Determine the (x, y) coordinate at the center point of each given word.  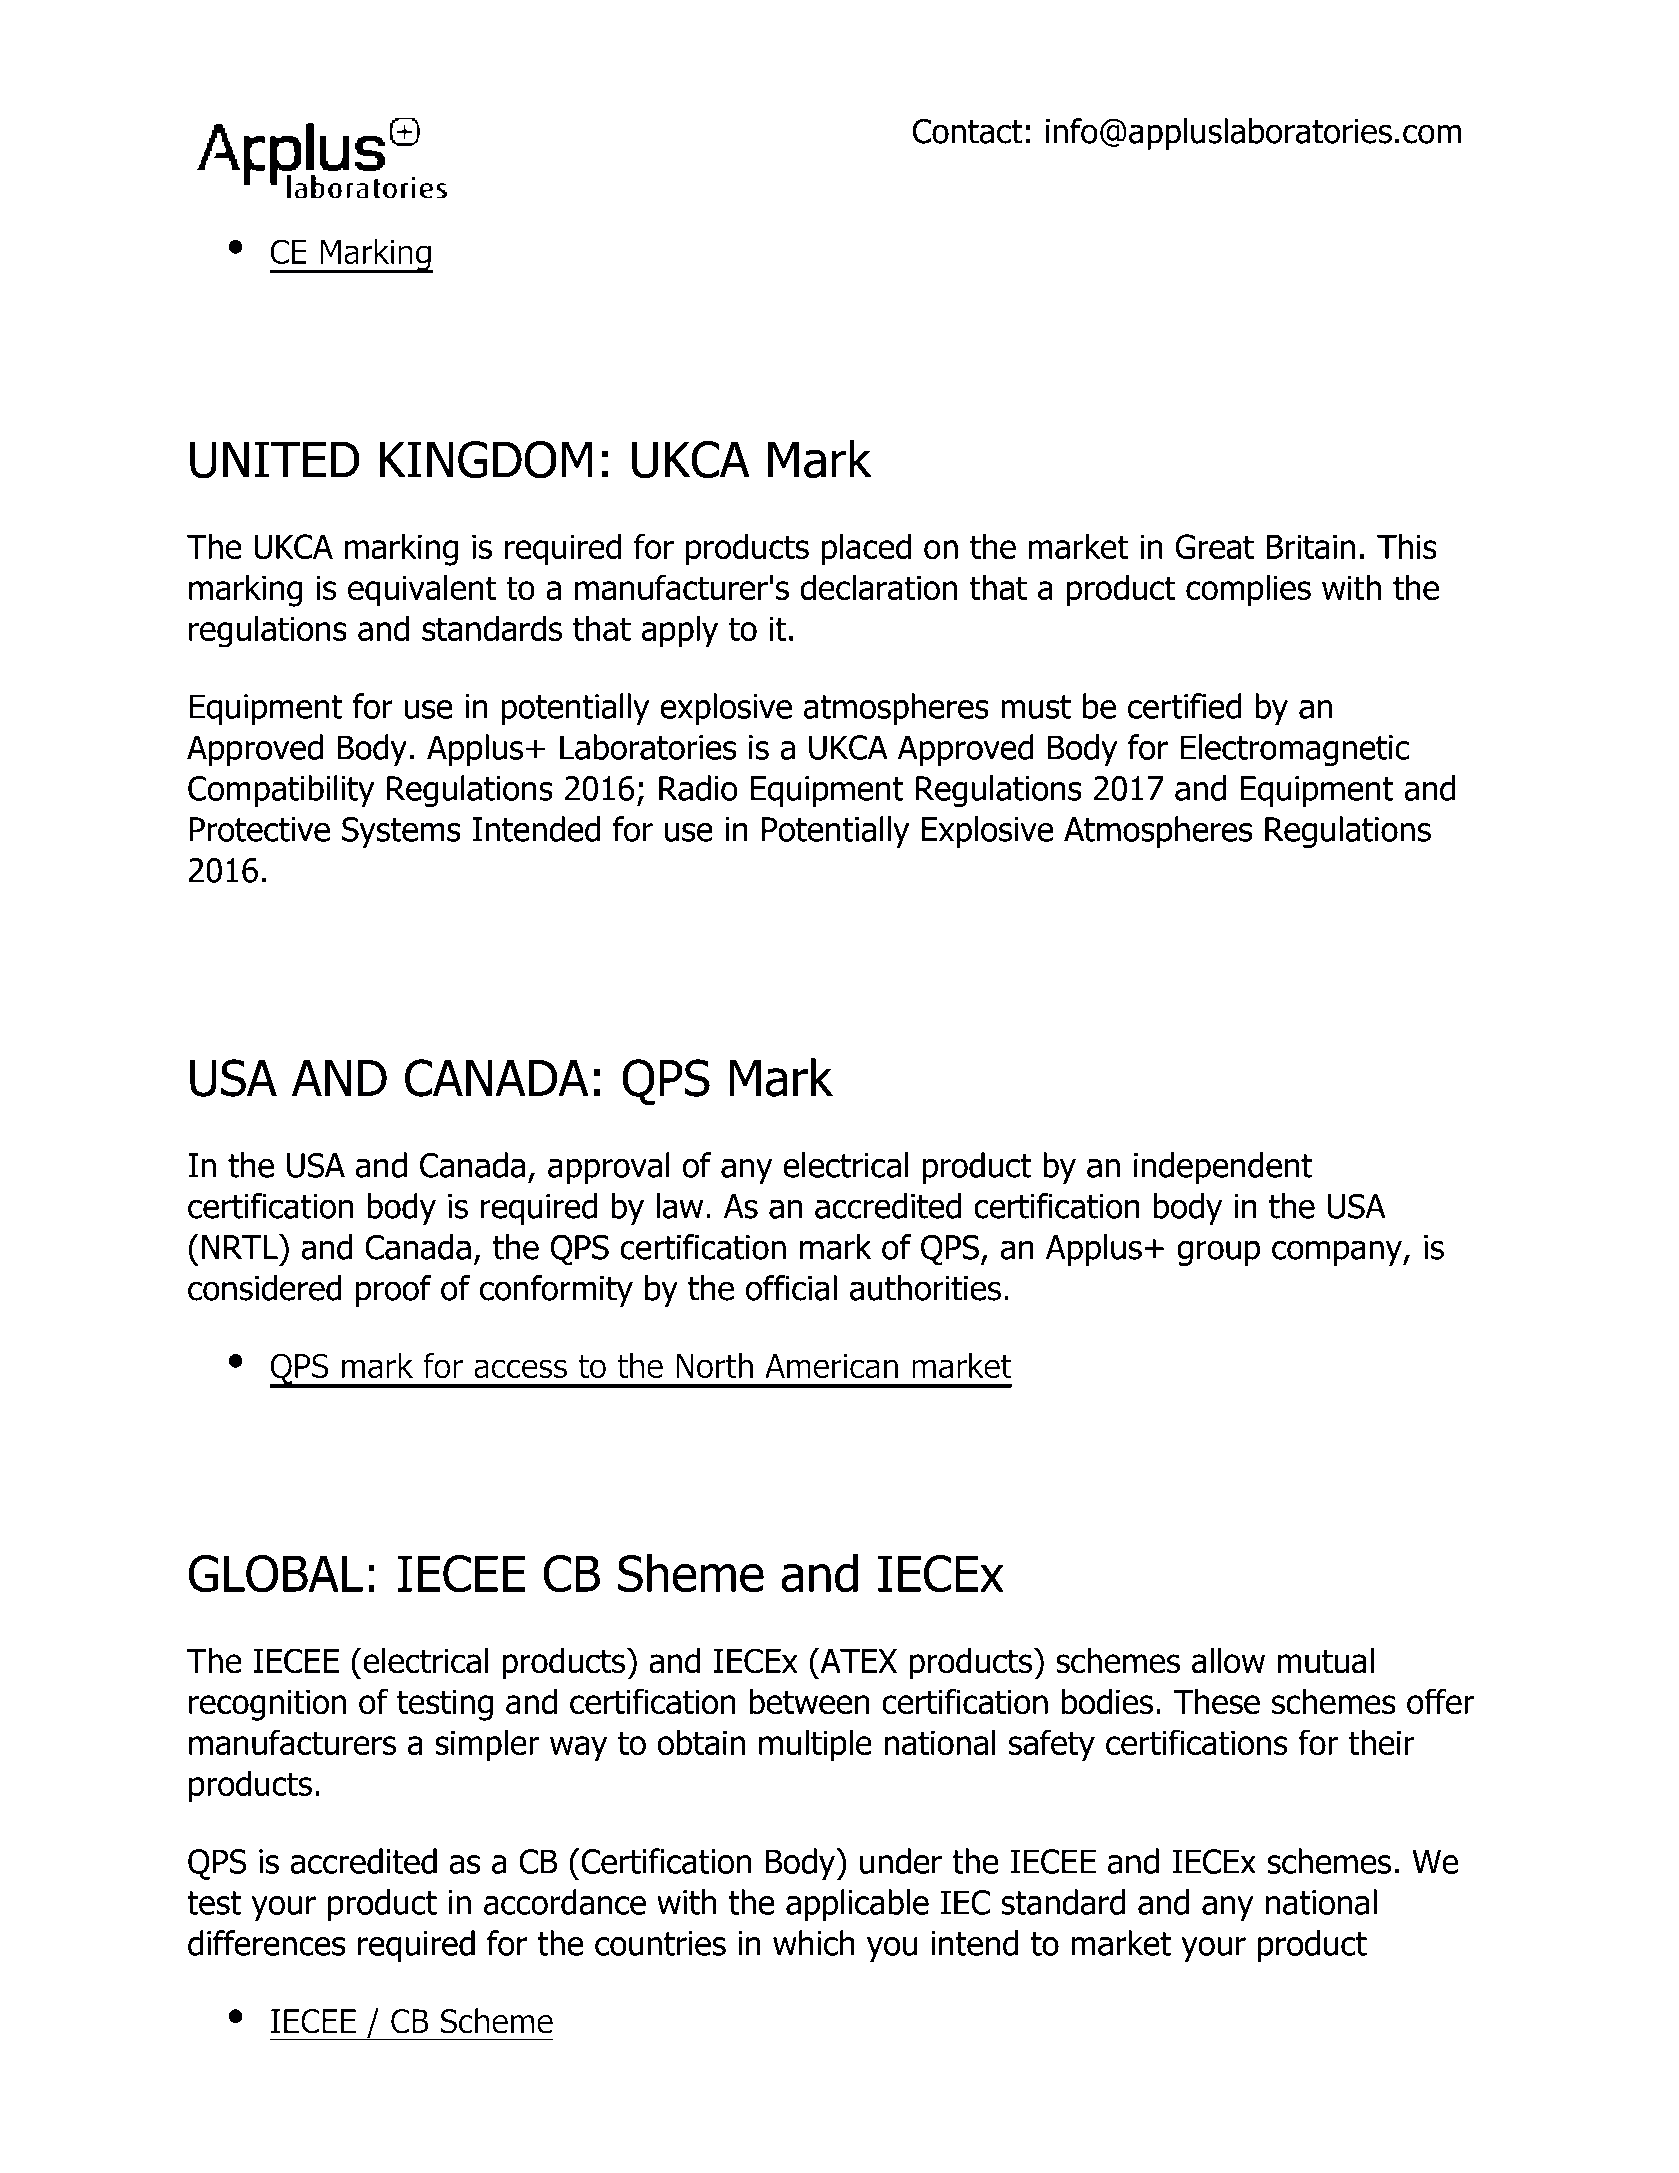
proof (394, 1291)
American (831, 1366)
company (1338, 1253)
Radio (698, 788)
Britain (1310, 547)
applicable (857, 1905)
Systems (401, 832)
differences (267, 1943)
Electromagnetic (1295, 750)
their (1382, 1742)
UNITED (275, 460)
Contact (967, 131)
